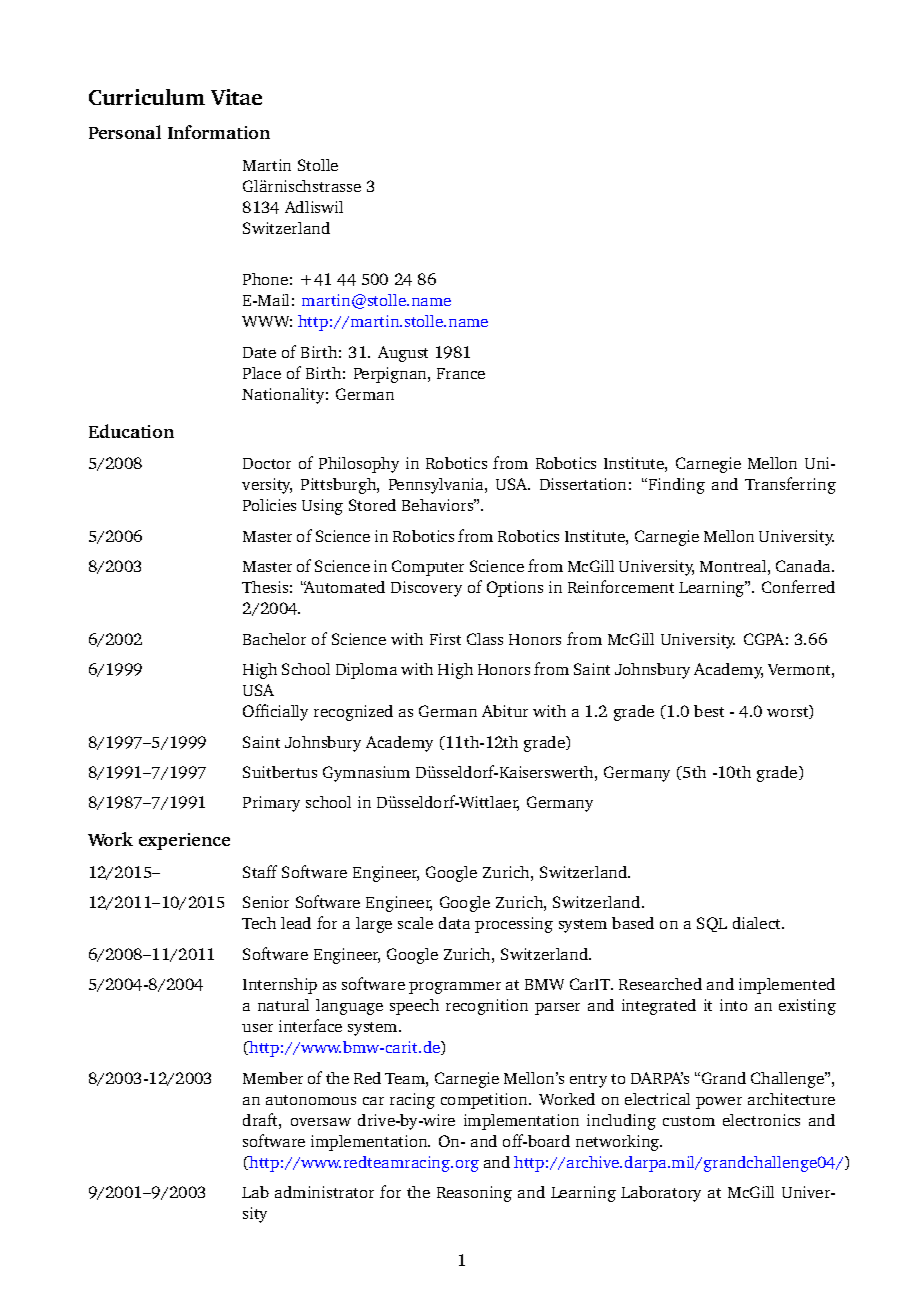 The height and width of the screenshot is (1308, 924). What do you see at coordinates (461, 373) in the screenshot?
I see `France` at bounding box center [461, 373].
